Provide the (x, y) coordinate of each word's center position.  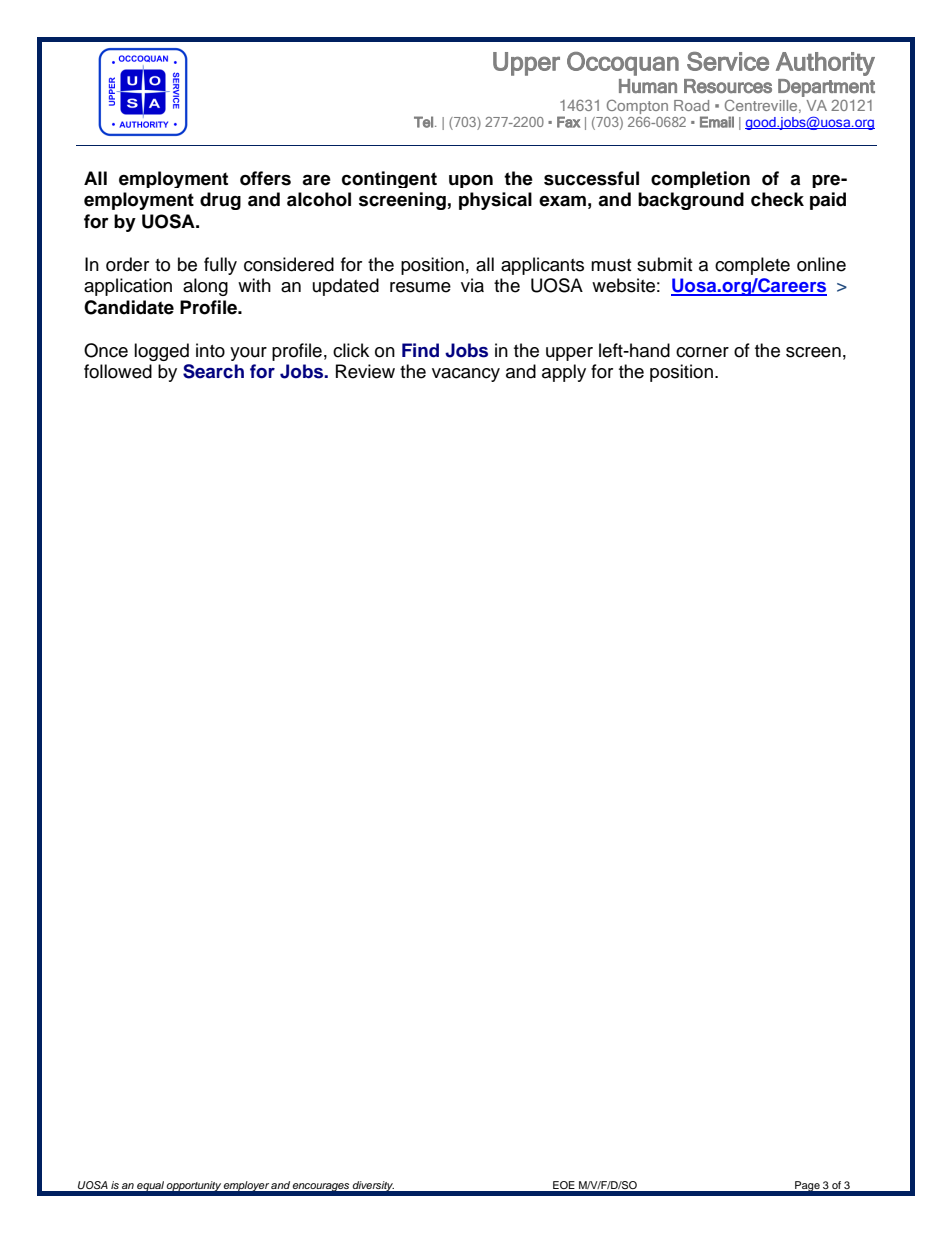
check (777, 199)
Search (213, 371)
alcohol (319, 199)
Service (728, 61)
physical (495, 201)
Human (648, 86)
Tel (423, 122)
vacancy (466, 375)
